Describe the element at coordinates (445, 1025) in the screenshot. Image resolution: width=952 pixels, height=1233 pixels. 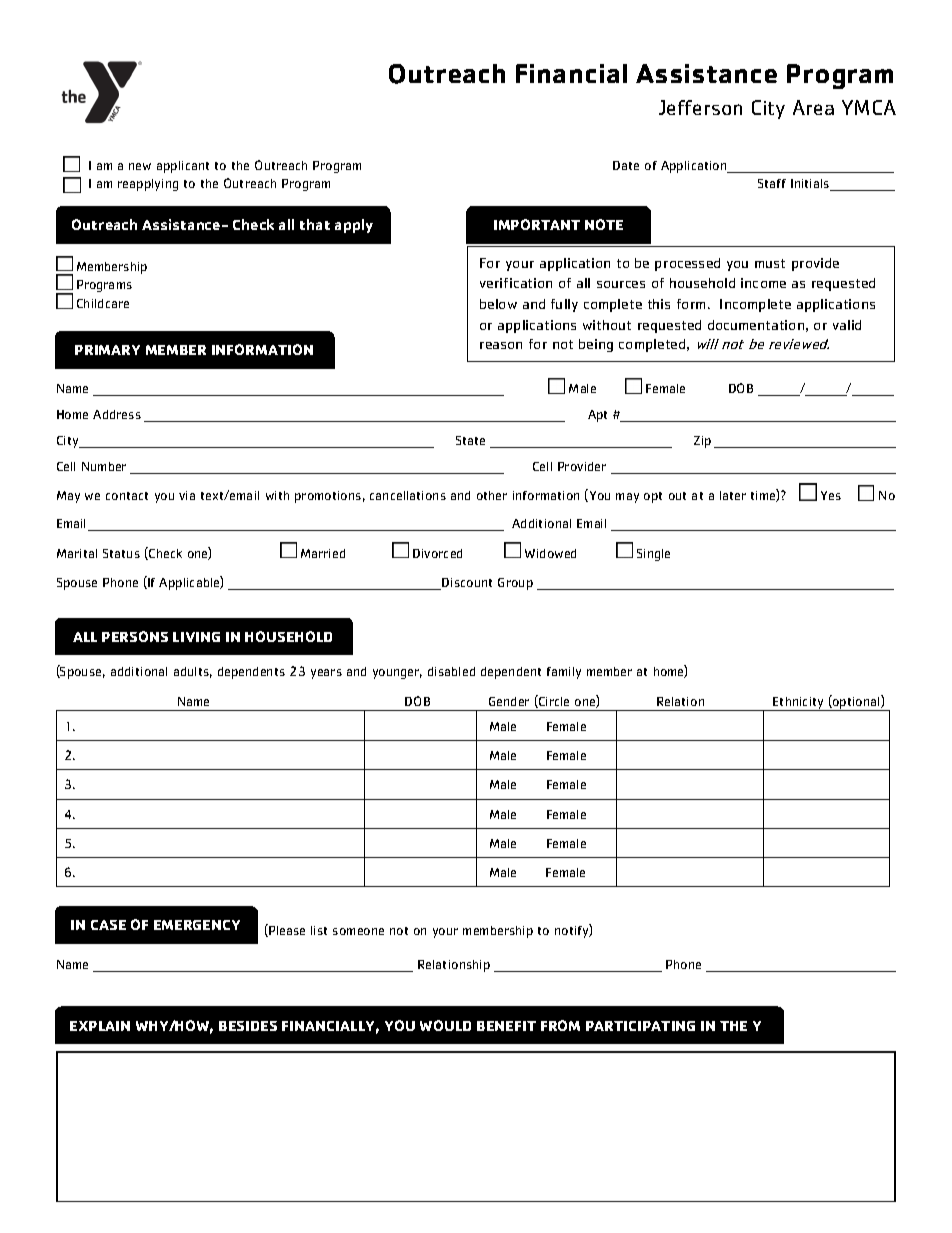
I see `WOULD` at that location.
